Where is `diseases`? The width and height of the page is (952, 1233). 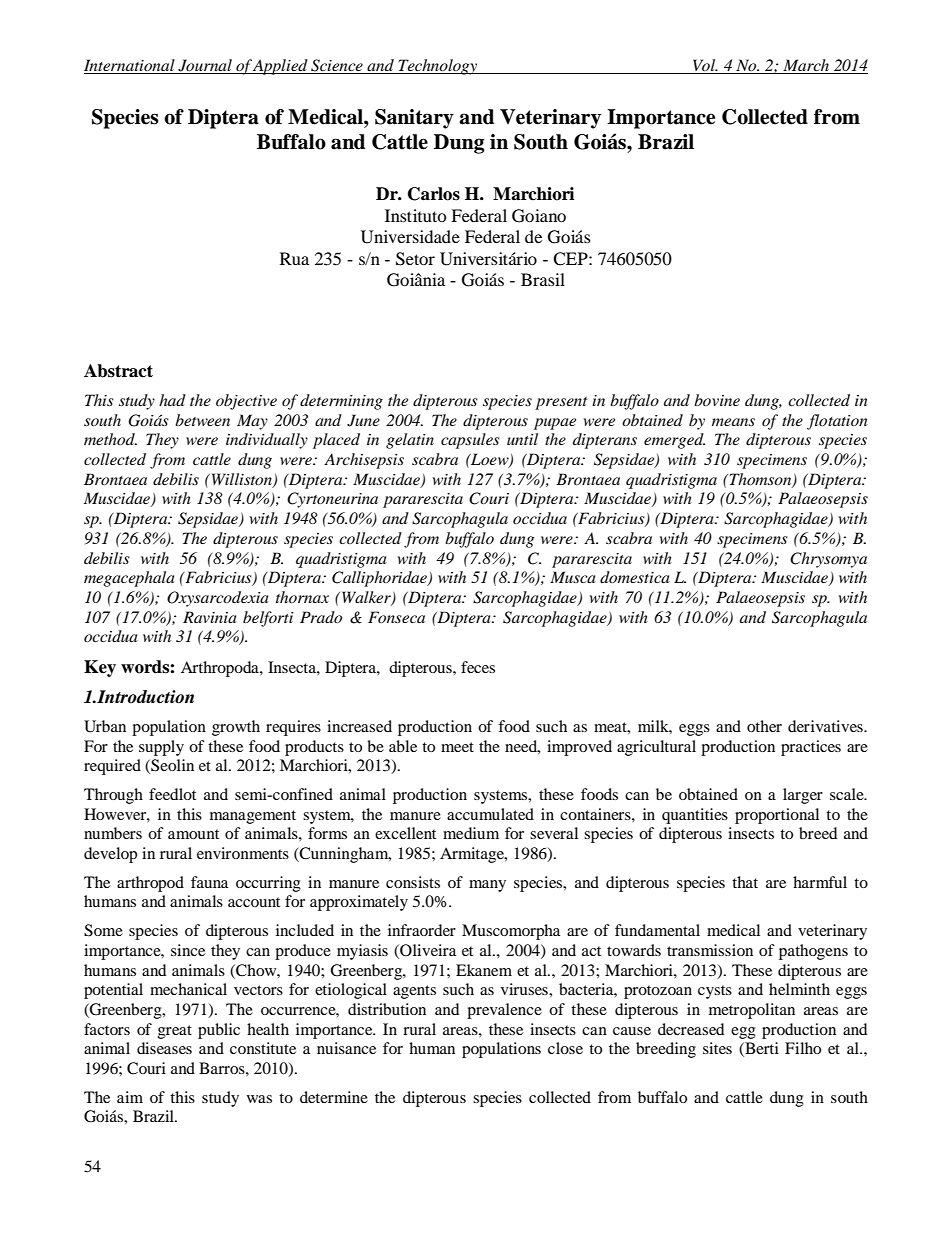
diseases is located at coordinates (164, 1048).
